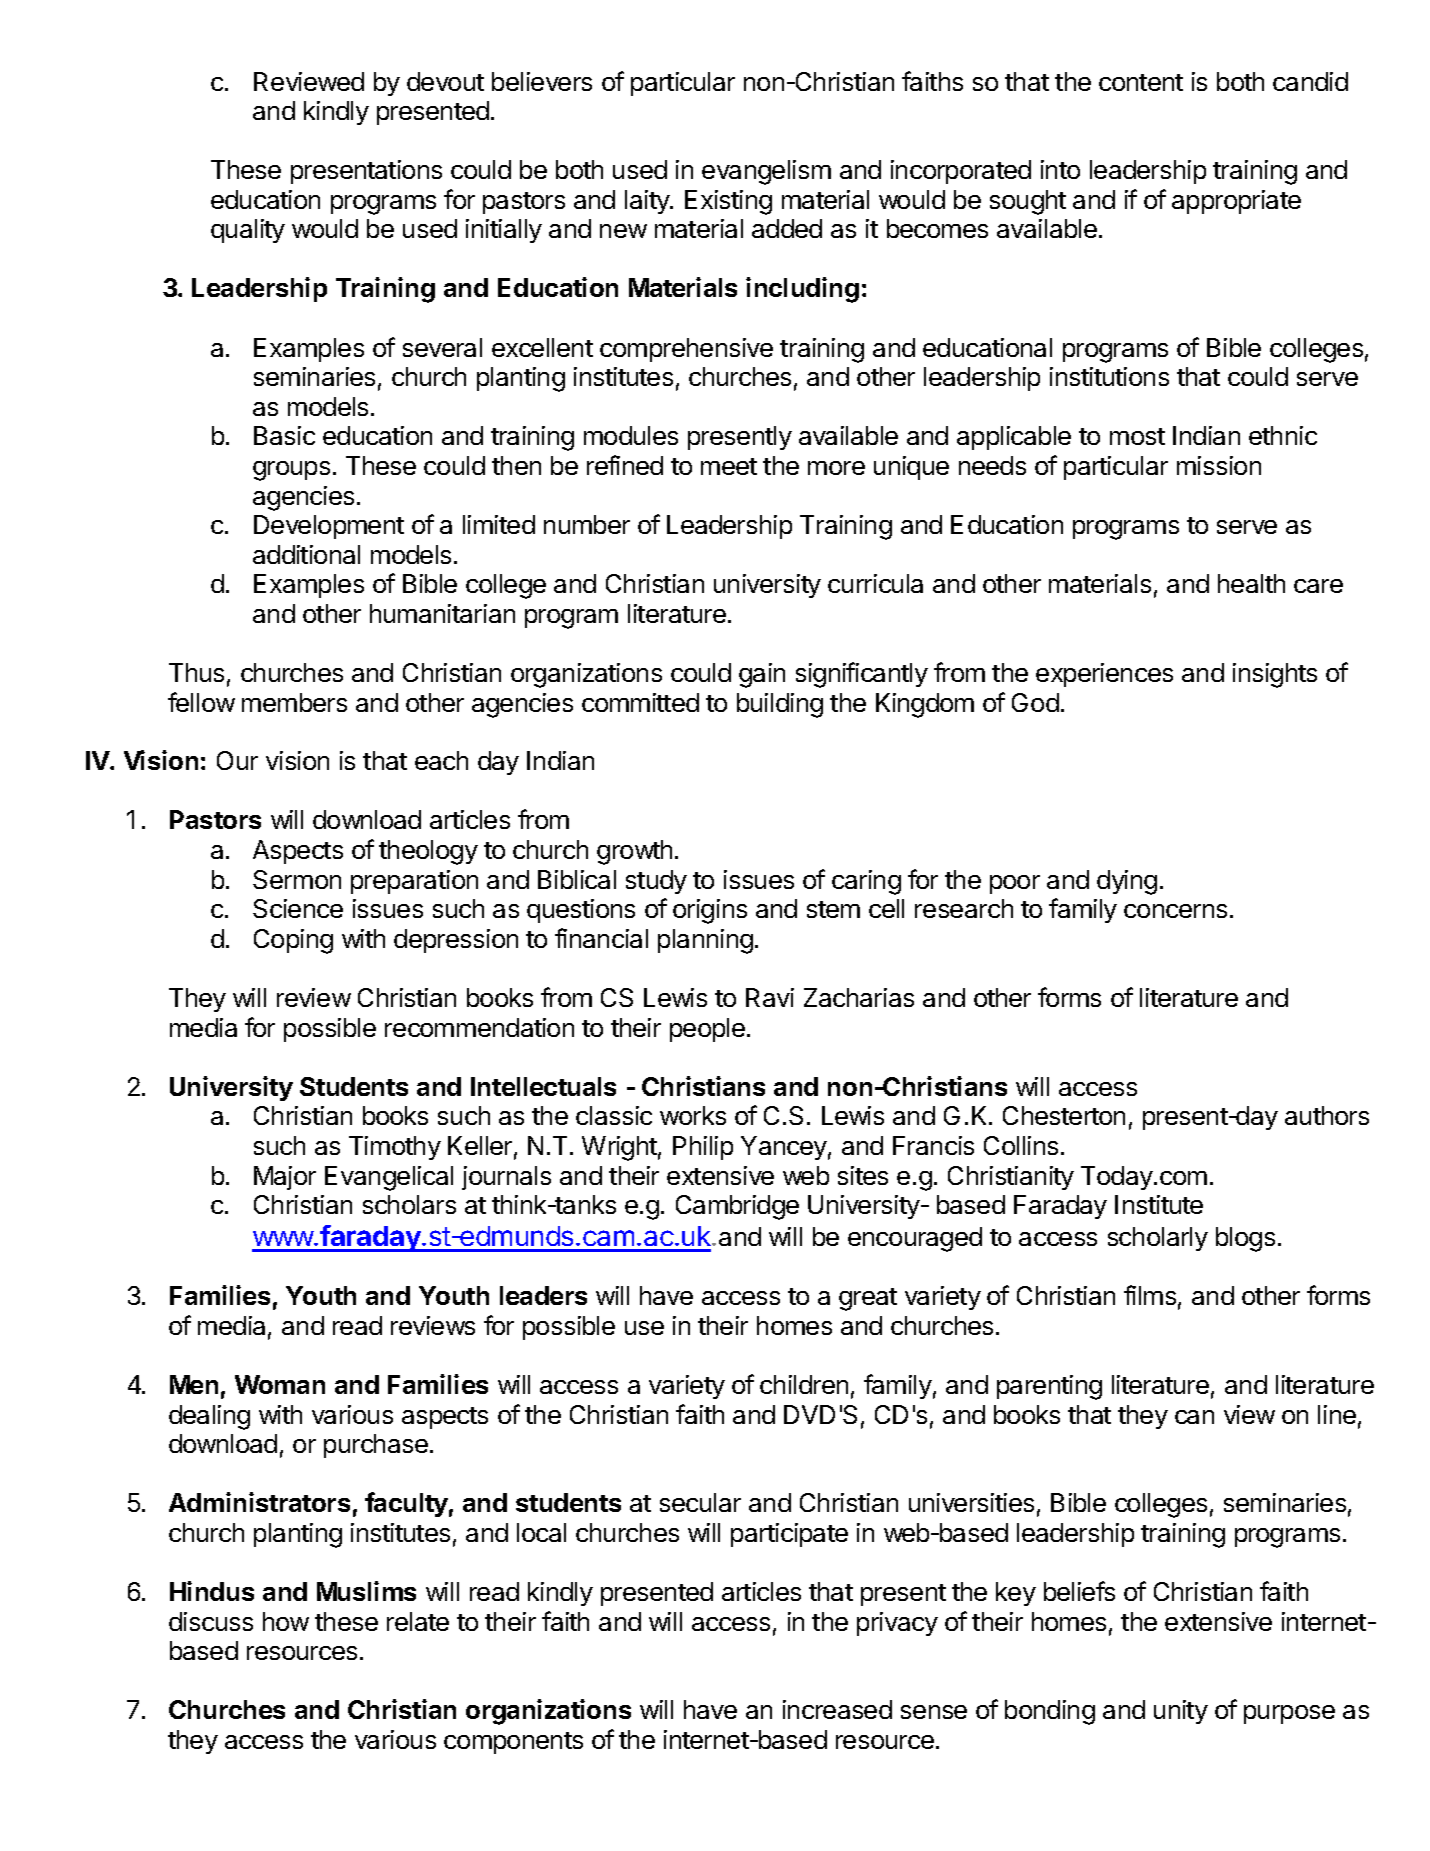  What do you see at coordinates (710, 911) in the image?
I see `origins` at bounding box center [710, 911].
